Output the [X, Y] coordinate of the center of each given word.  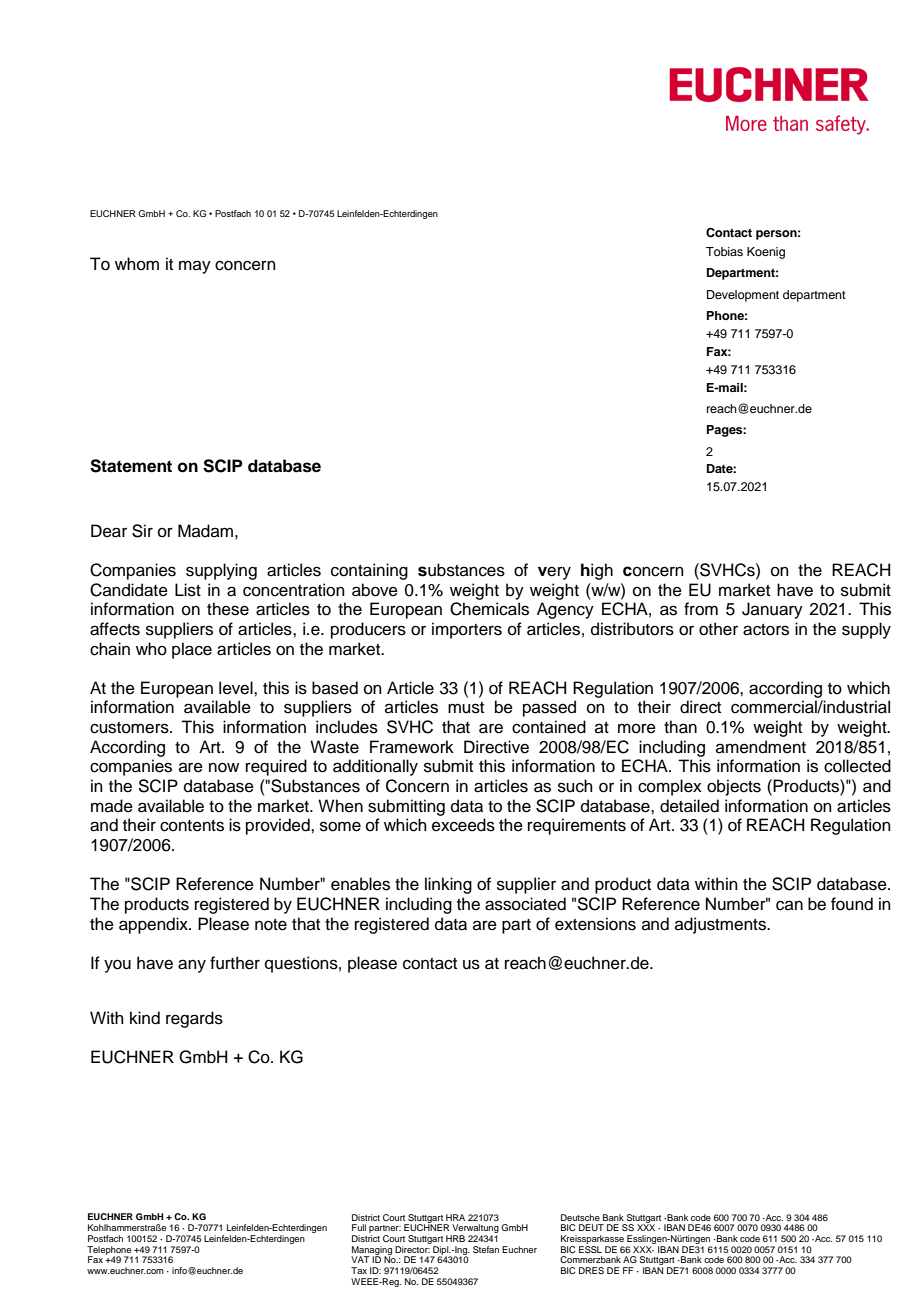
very [554, 573]
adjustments [721, 925]
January [772, 610]
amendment [761, 747]
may [195, 267]
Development [743, 296]
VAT [360, 1259]
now [224, 768]
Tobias [724, 251]
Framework [412, 747]
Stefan [486, 1249]
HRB [455, 1238]
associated [525, 904]
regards [194, 1019]
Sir [142, 531]
